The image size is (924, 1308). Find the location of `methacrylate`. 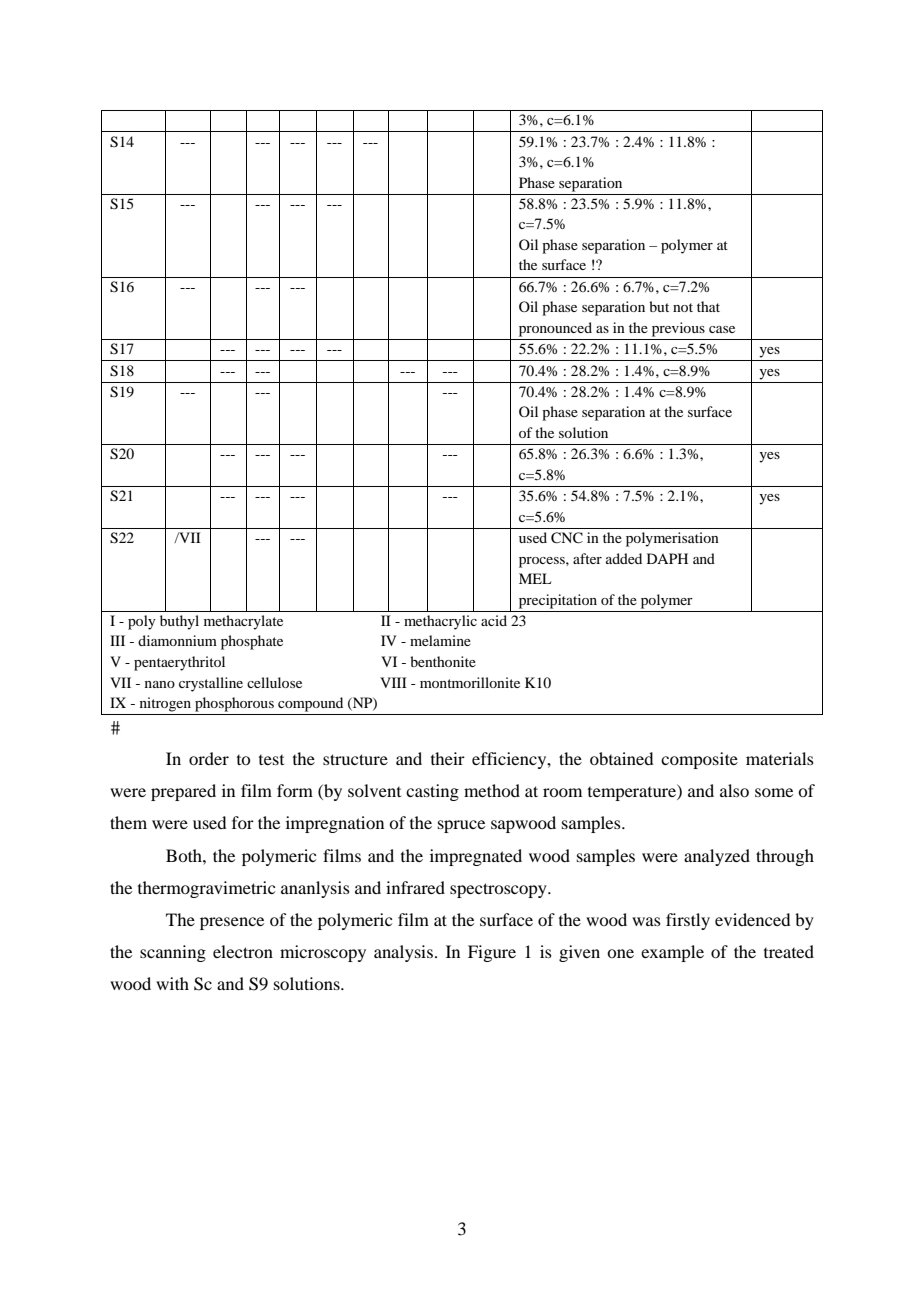

methacrylate is located at coordinates (243, 622).
